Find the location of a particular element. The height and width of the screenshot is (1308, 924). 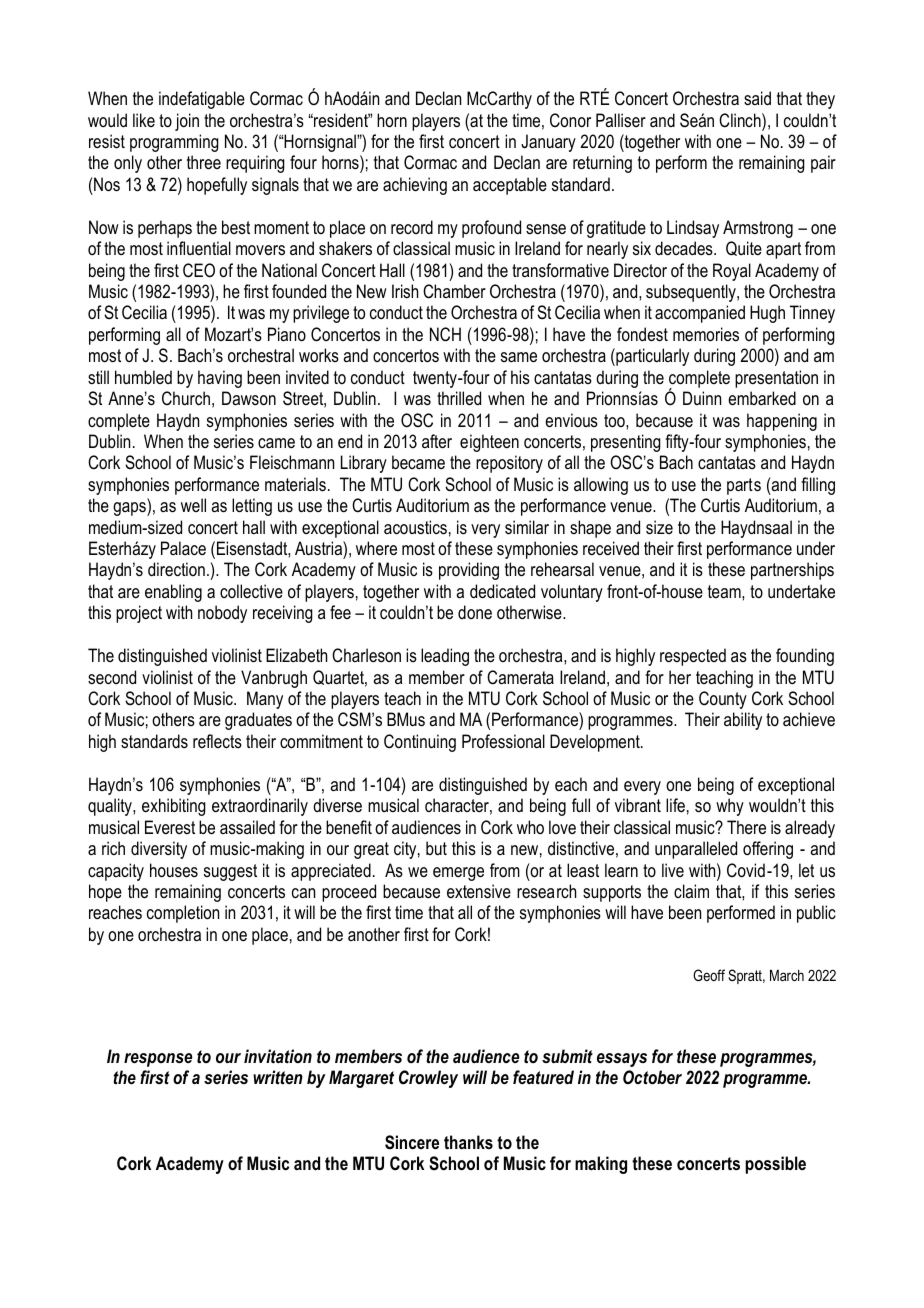

team is located at coordinates (725, 591).
